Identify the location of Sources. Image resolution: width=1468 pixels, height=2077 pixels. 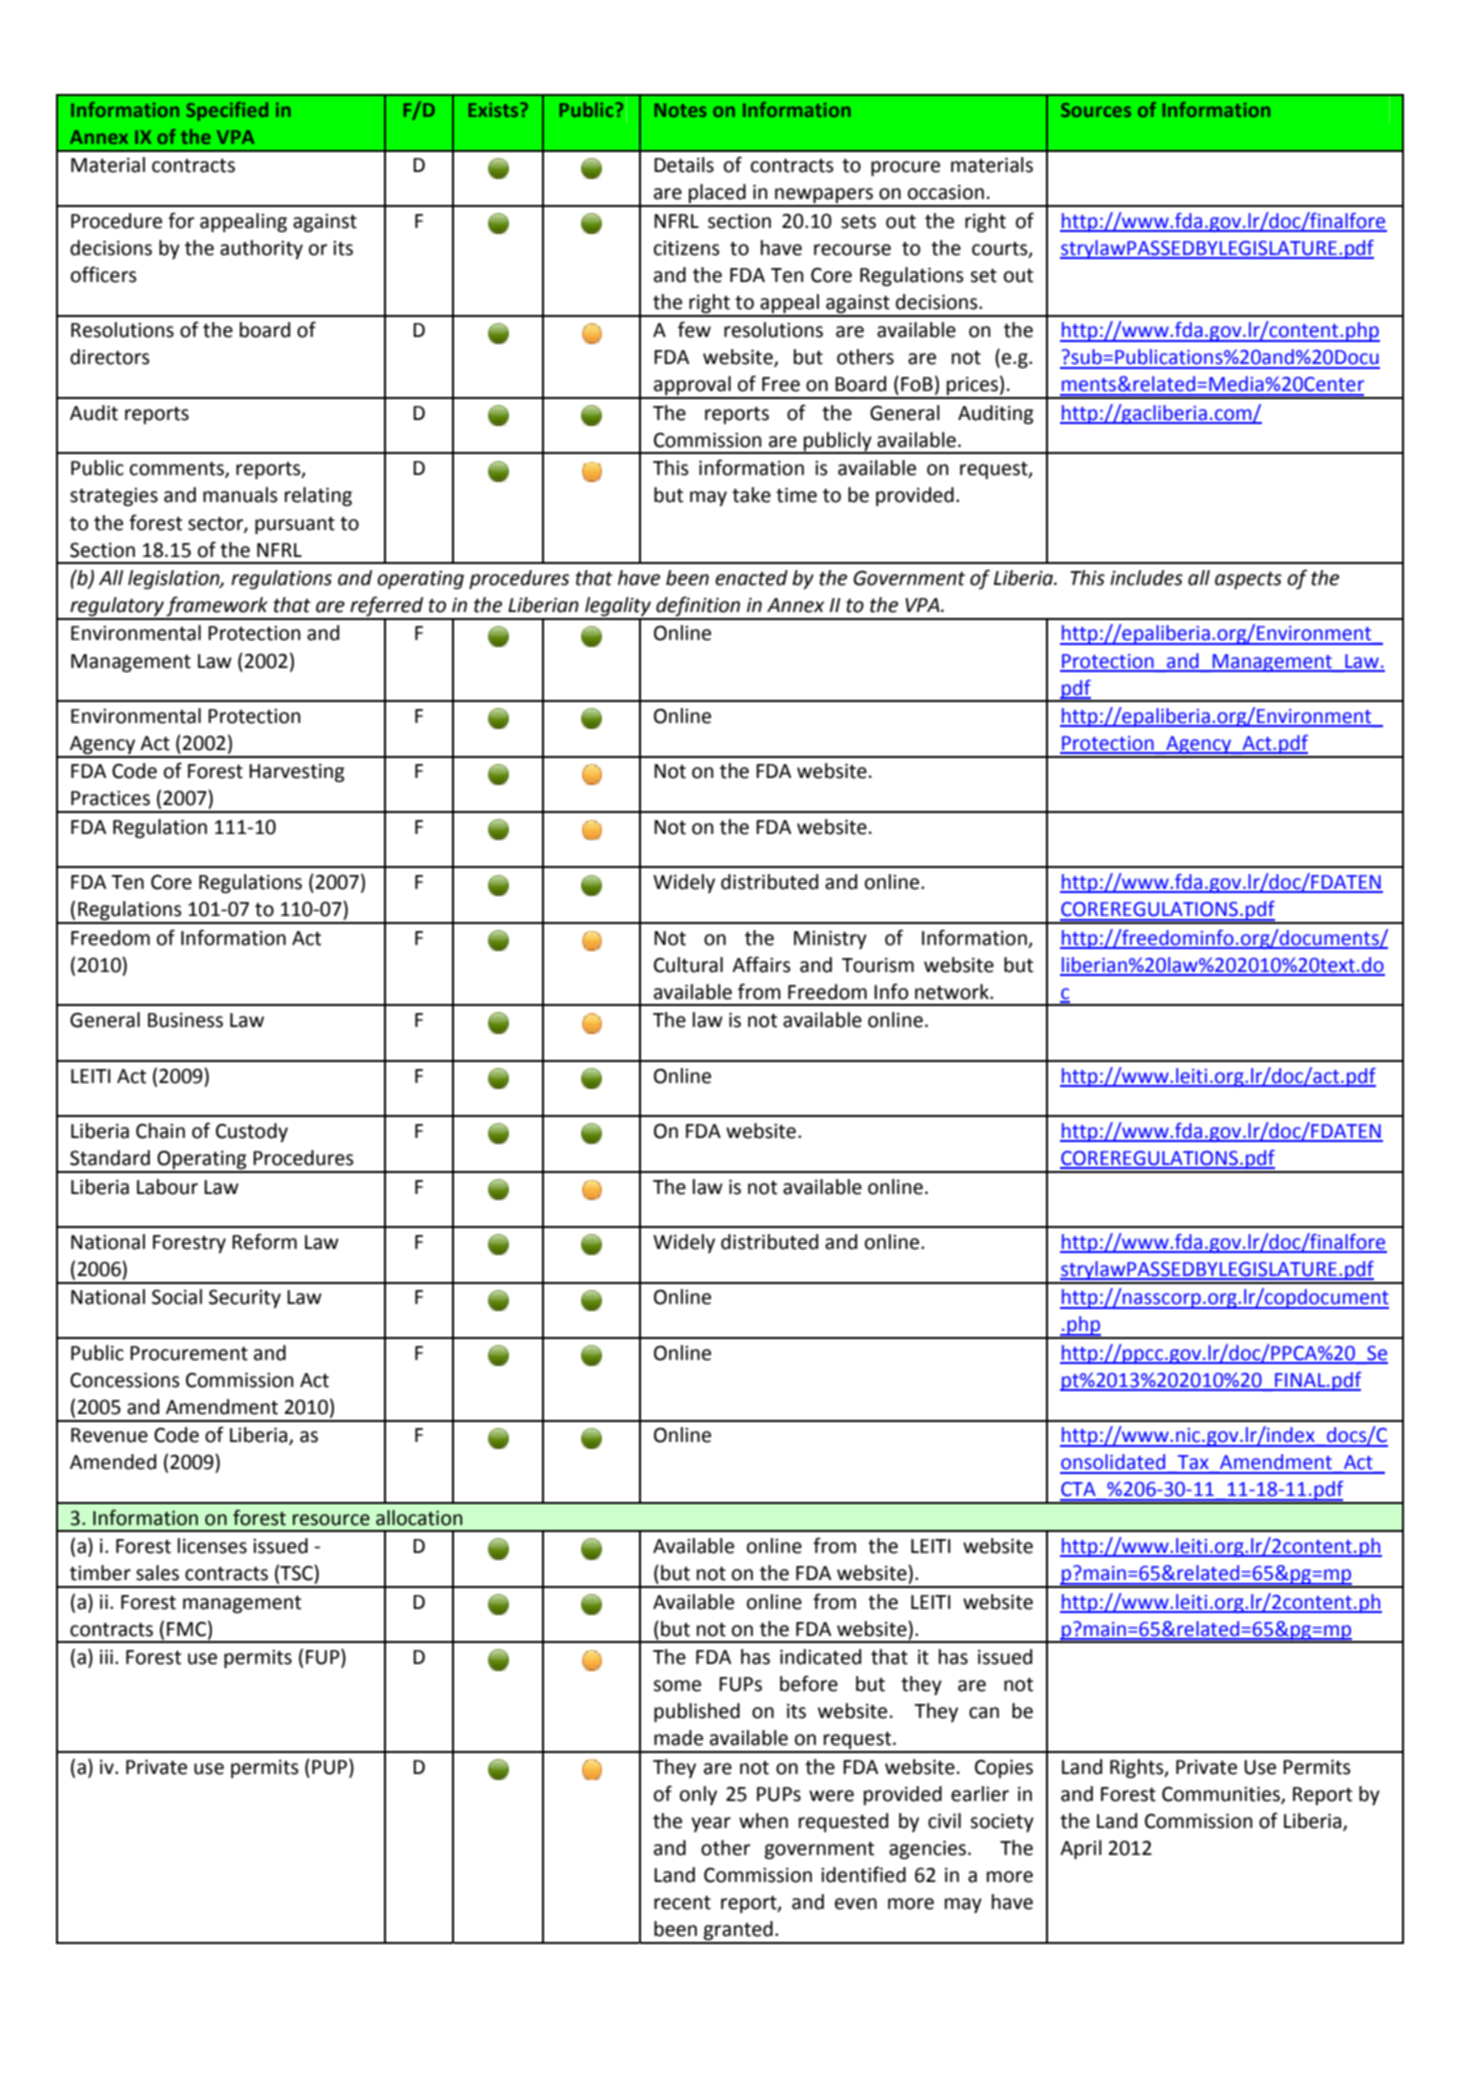
(1096, 110).
